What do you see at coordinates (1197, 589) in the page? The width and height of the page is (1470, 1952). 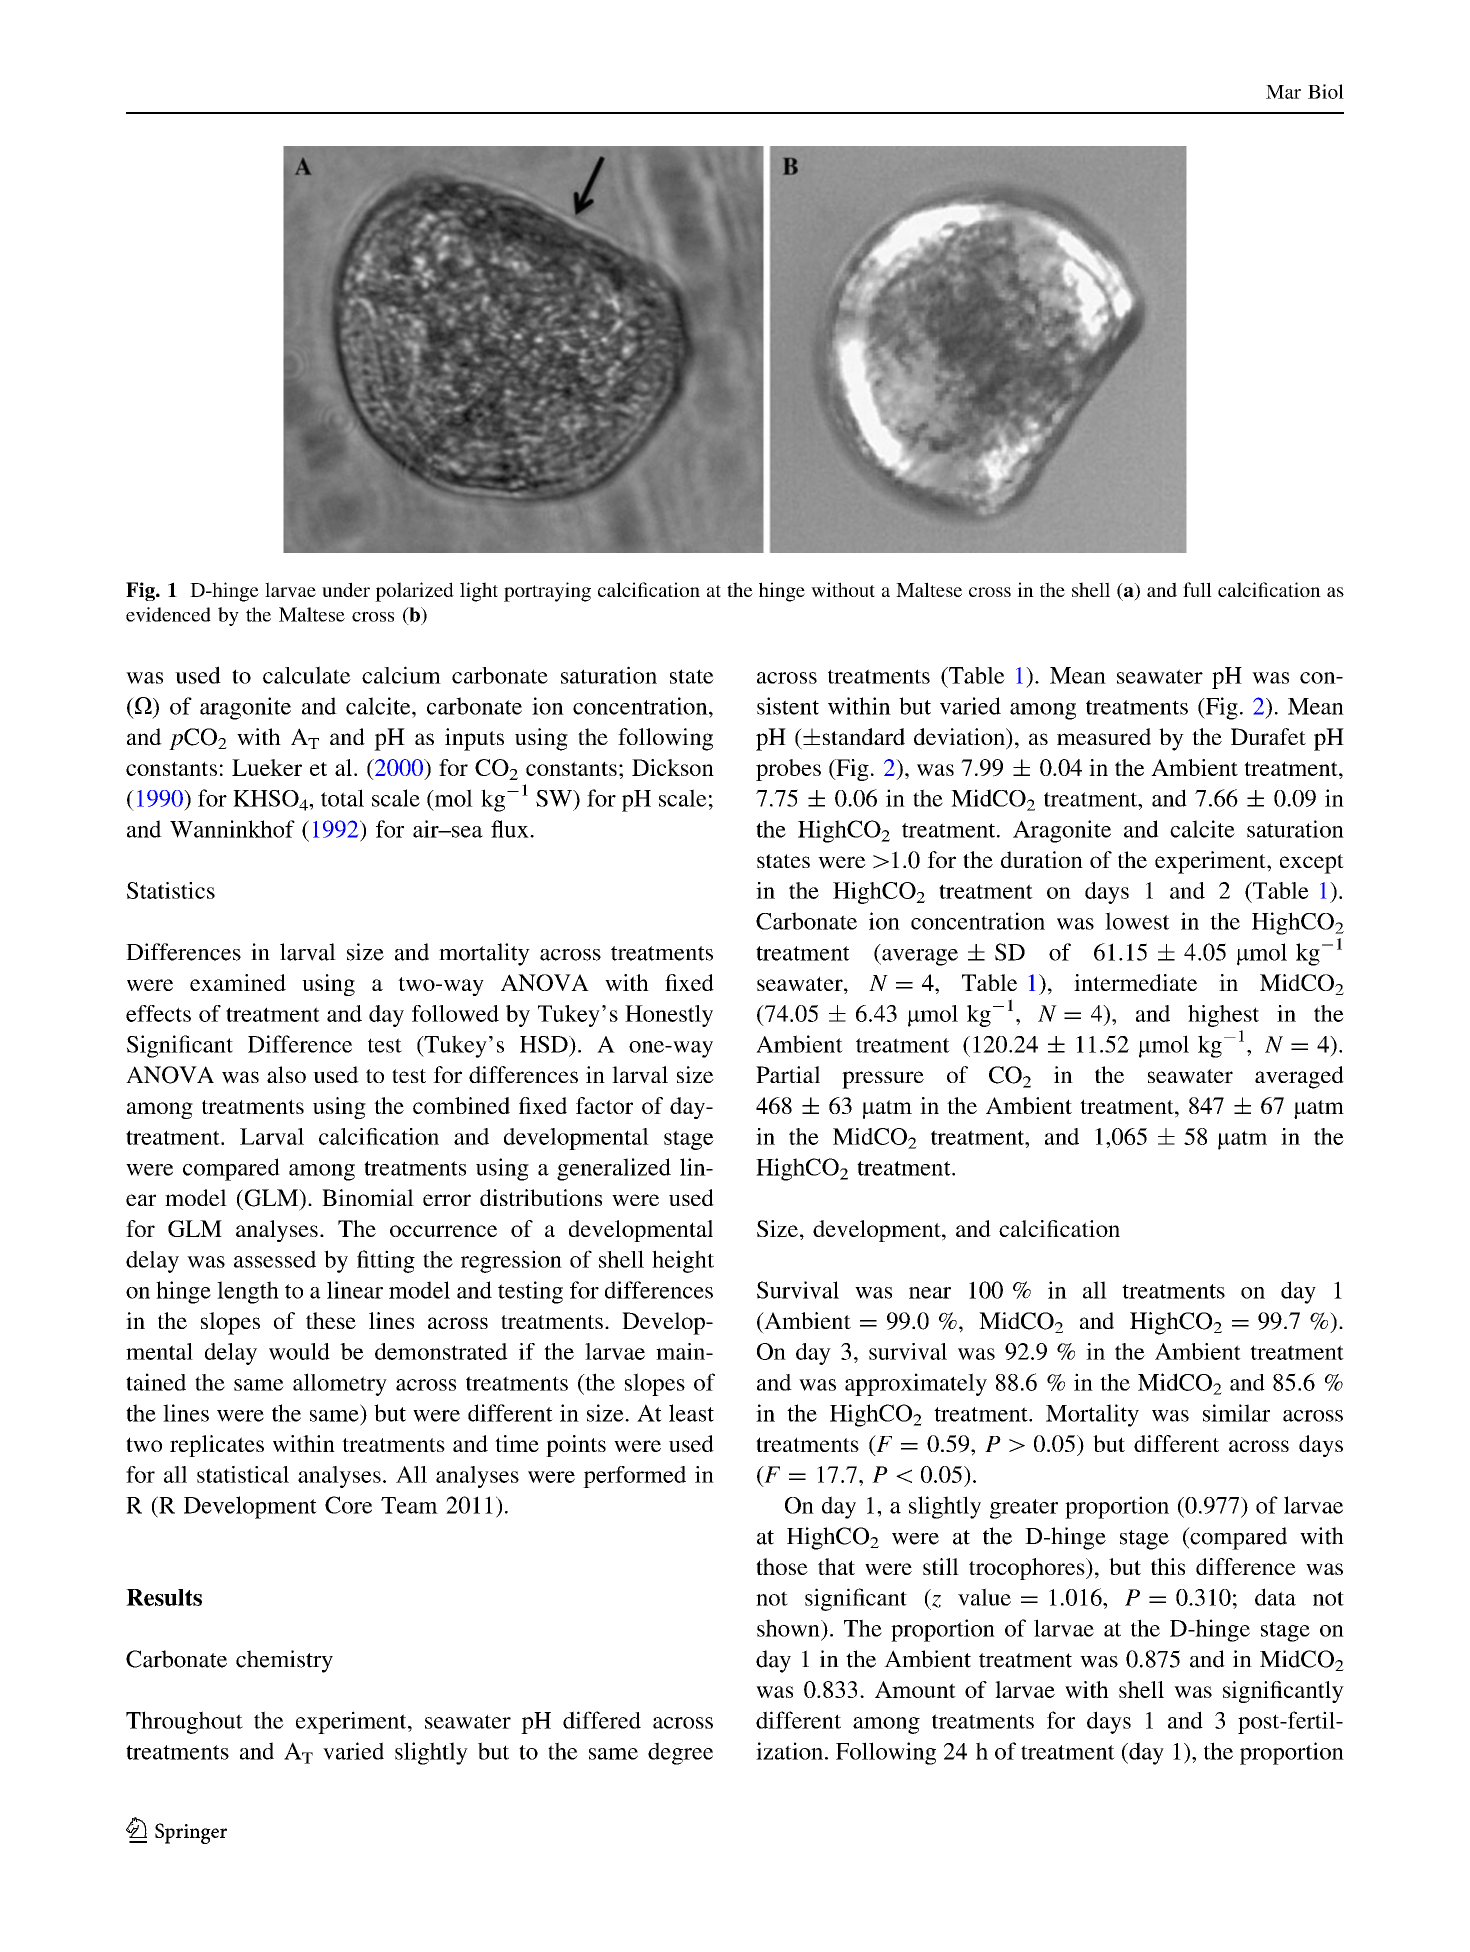 I see `full` at bounding box center [1197, 589].
